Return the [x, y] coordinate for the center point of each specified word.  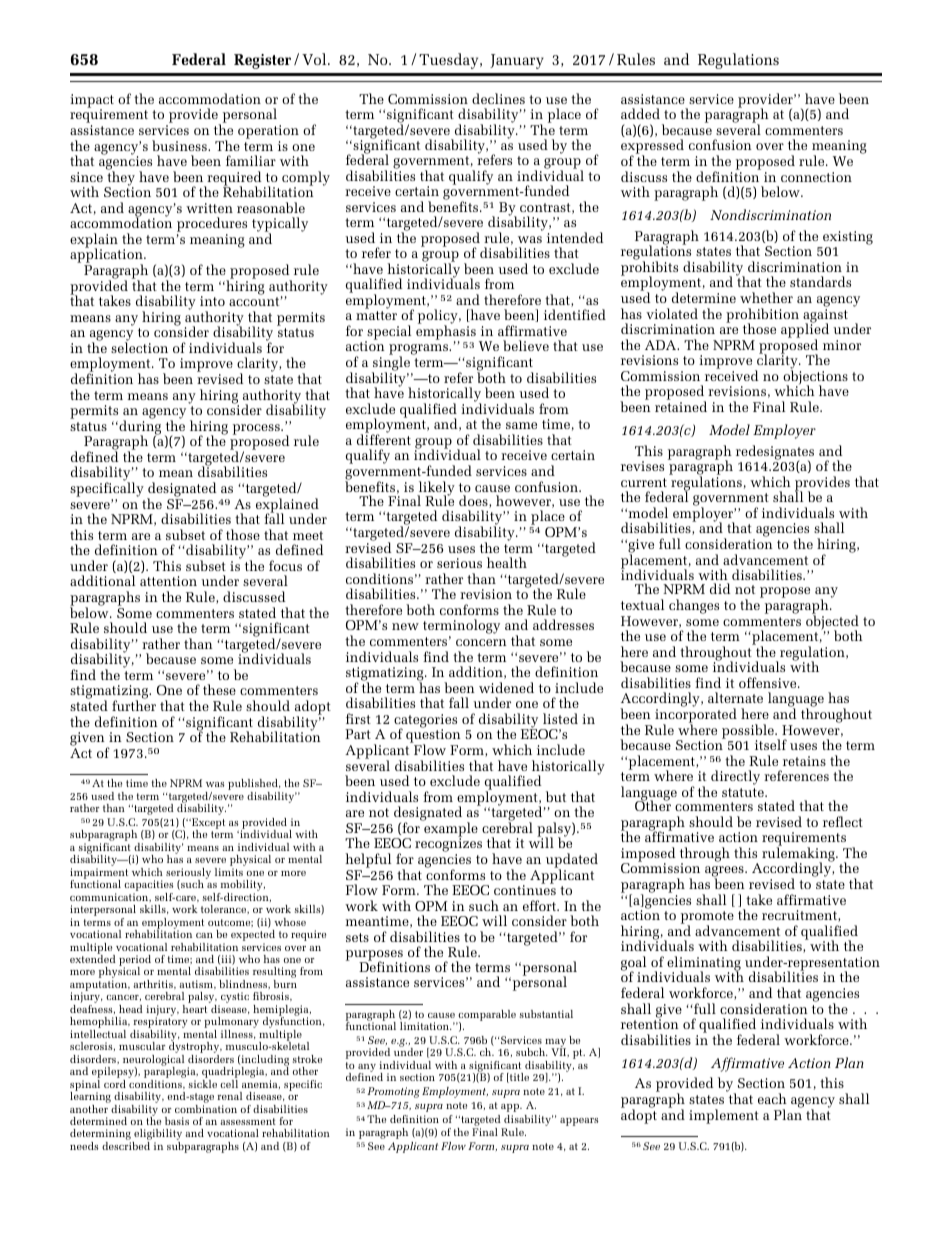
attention [168, 581]
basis [177, 1121]
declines [498, 98]
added [640, 113]
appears [579, 1122]
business [180, 145]
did [720, 588]
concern [481, 642]
